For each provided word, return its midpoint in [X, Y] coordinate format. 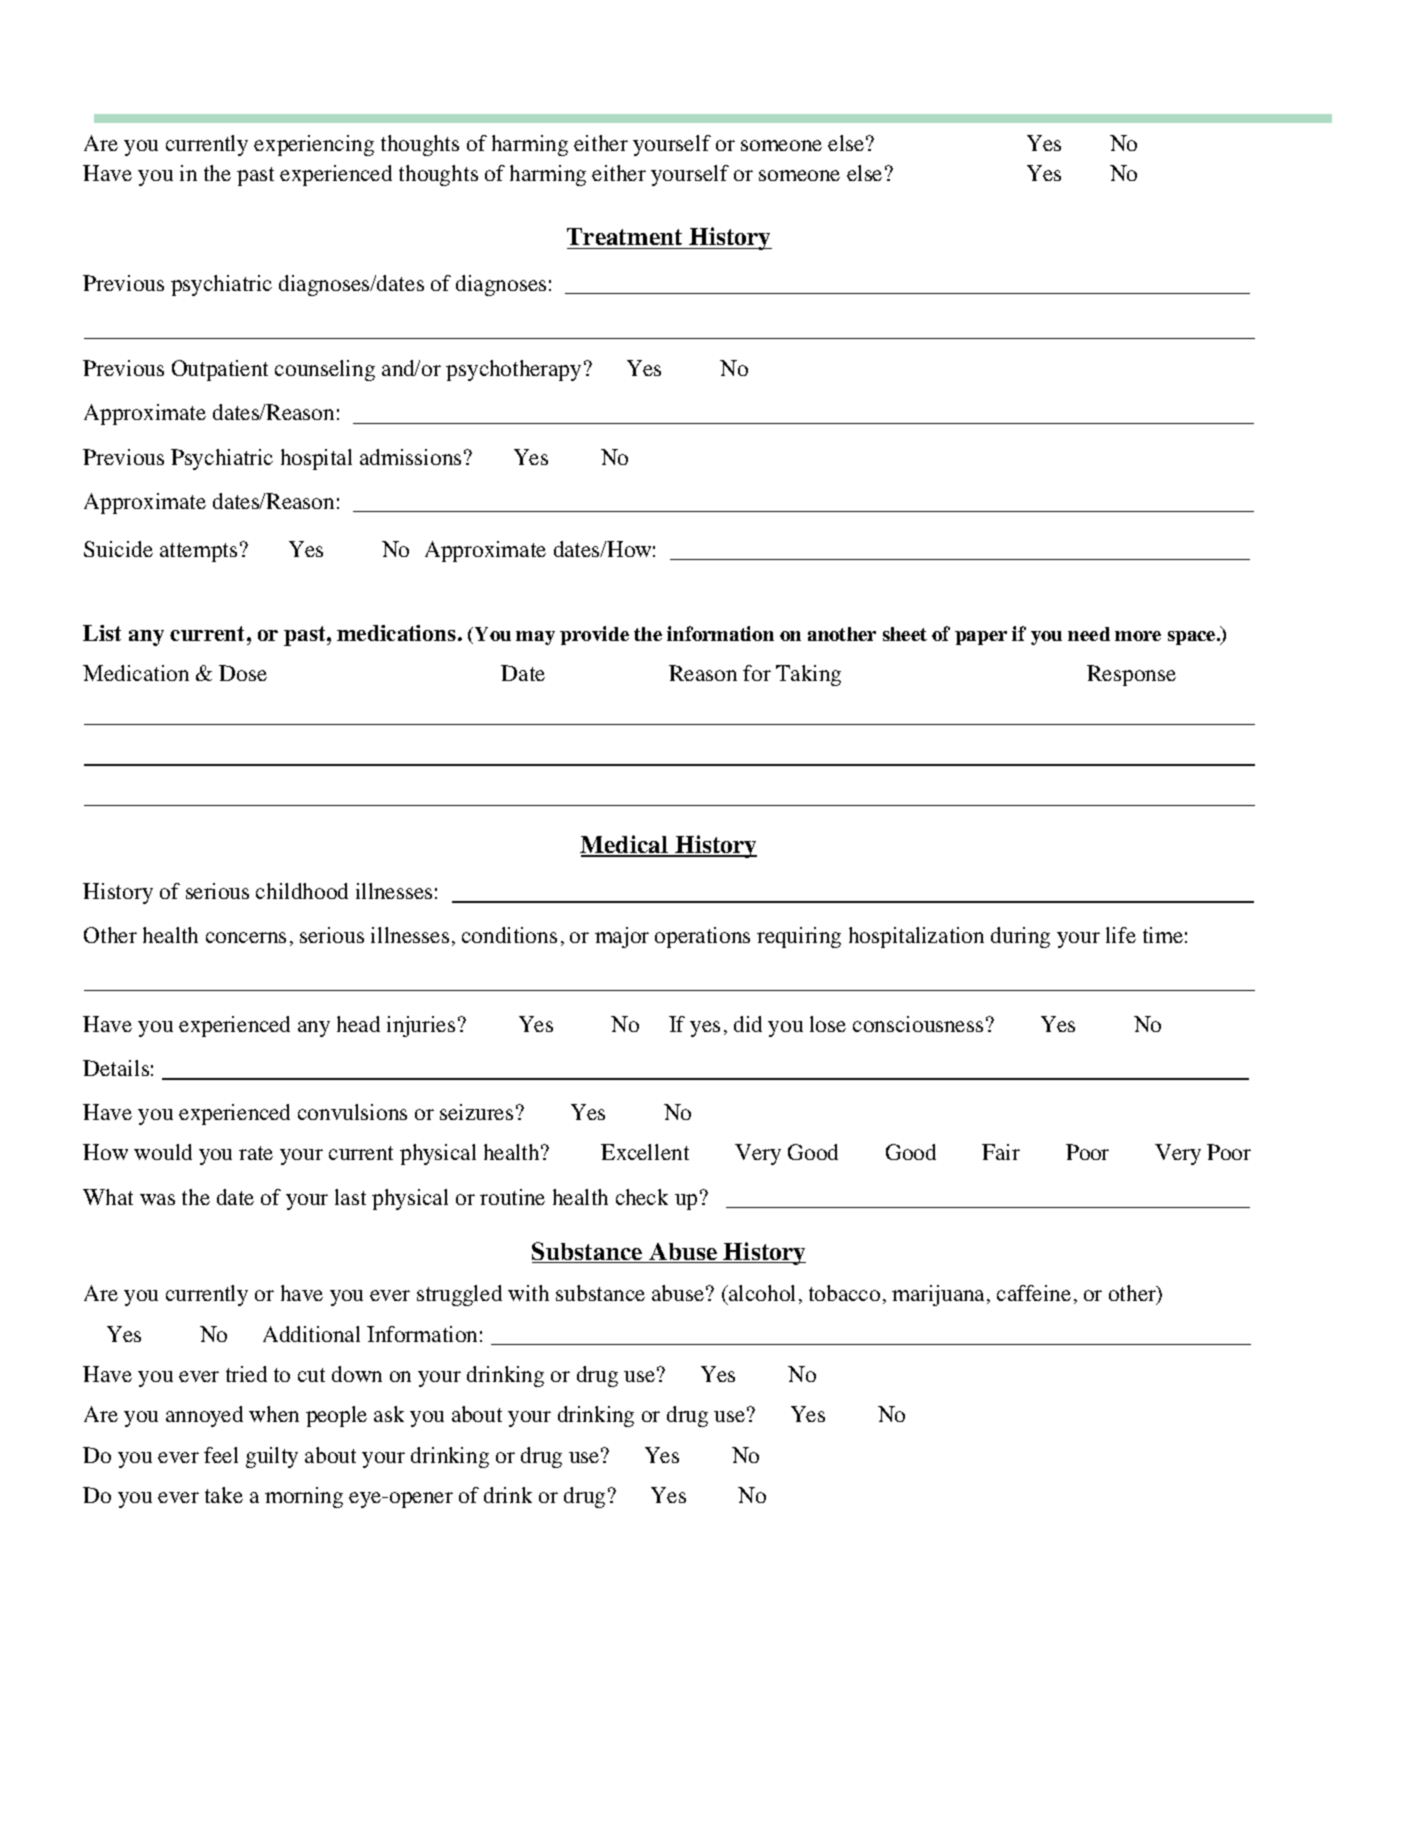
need [1089, 634]
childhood [302, 891]
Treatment [626, 238]
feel [221, 1455]
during [1020, 937]
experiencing [314, 145]
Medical [625, 845]
